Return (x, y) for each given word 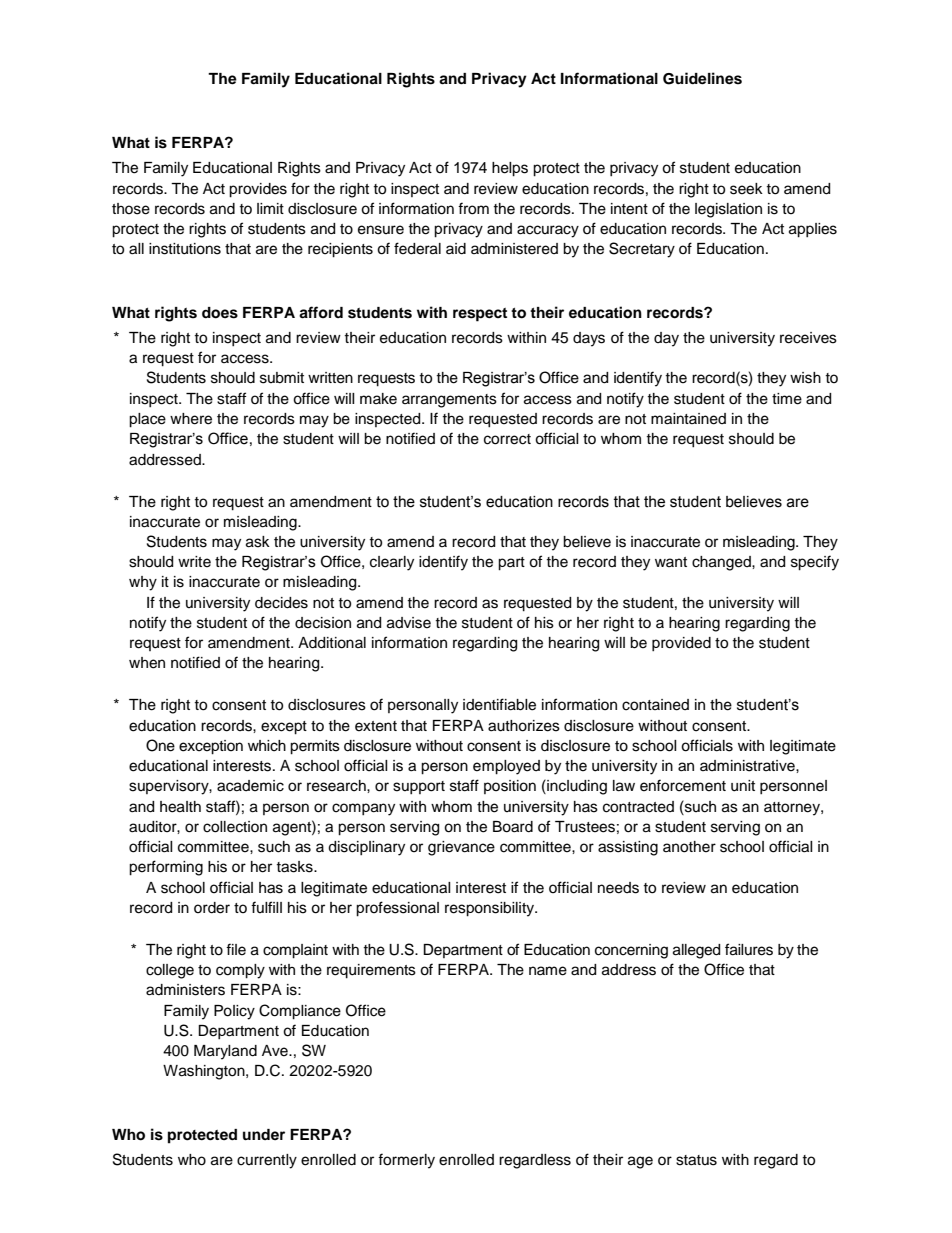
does (220, 313)
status (696, 1160)
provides (258, 190)
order (212, 908)
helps (510, 169)
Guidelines (702, 78)
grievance (461, 848)
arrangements (449, 401)
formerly (406, 1161)
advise (409, 623)
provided (681, 644)
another (689, 847)
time (787, 399)
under (264, 1134)
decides (281, 603)
